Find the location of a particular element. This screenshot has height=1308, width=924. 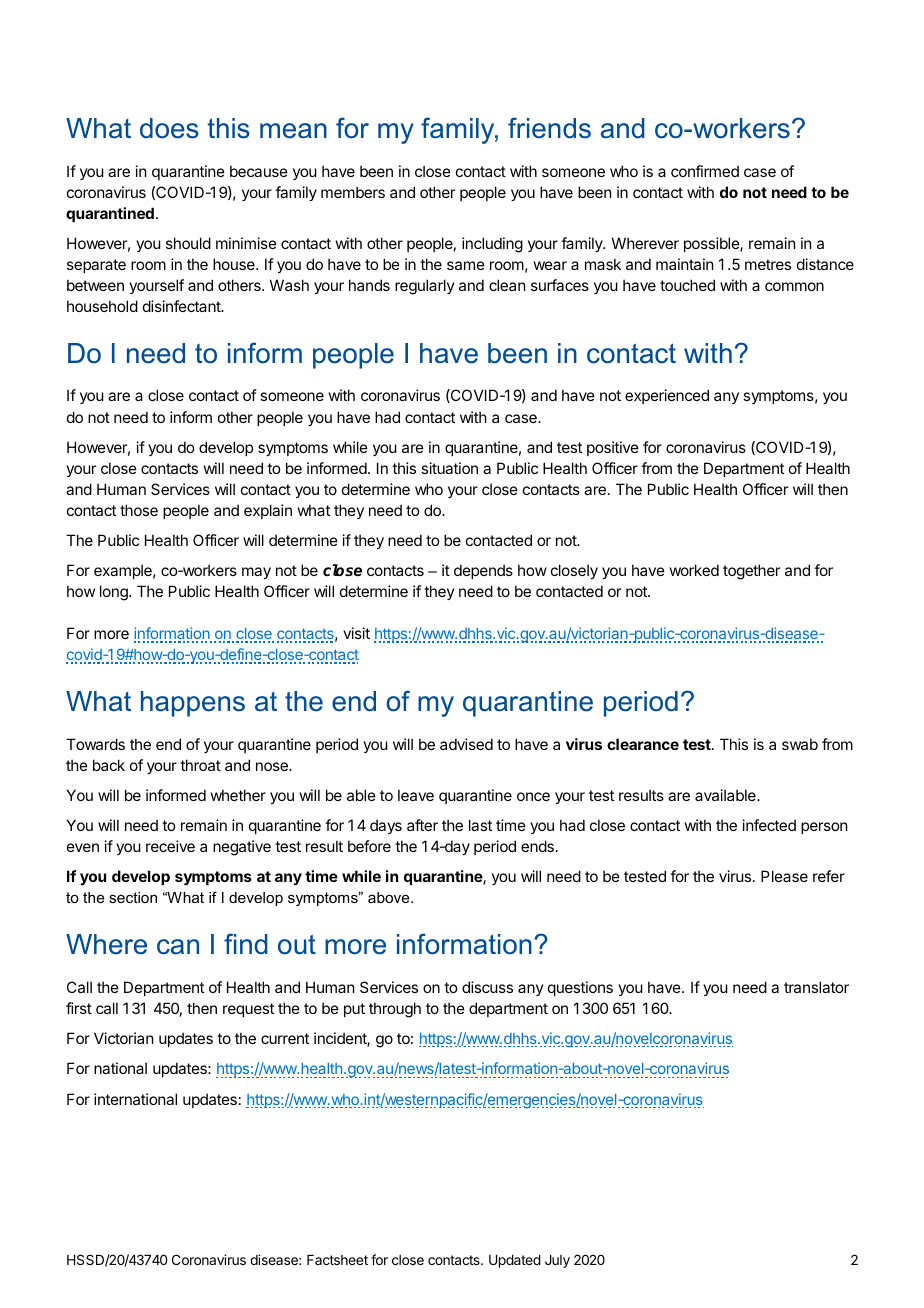

does is located at coordinates (169, 128).
